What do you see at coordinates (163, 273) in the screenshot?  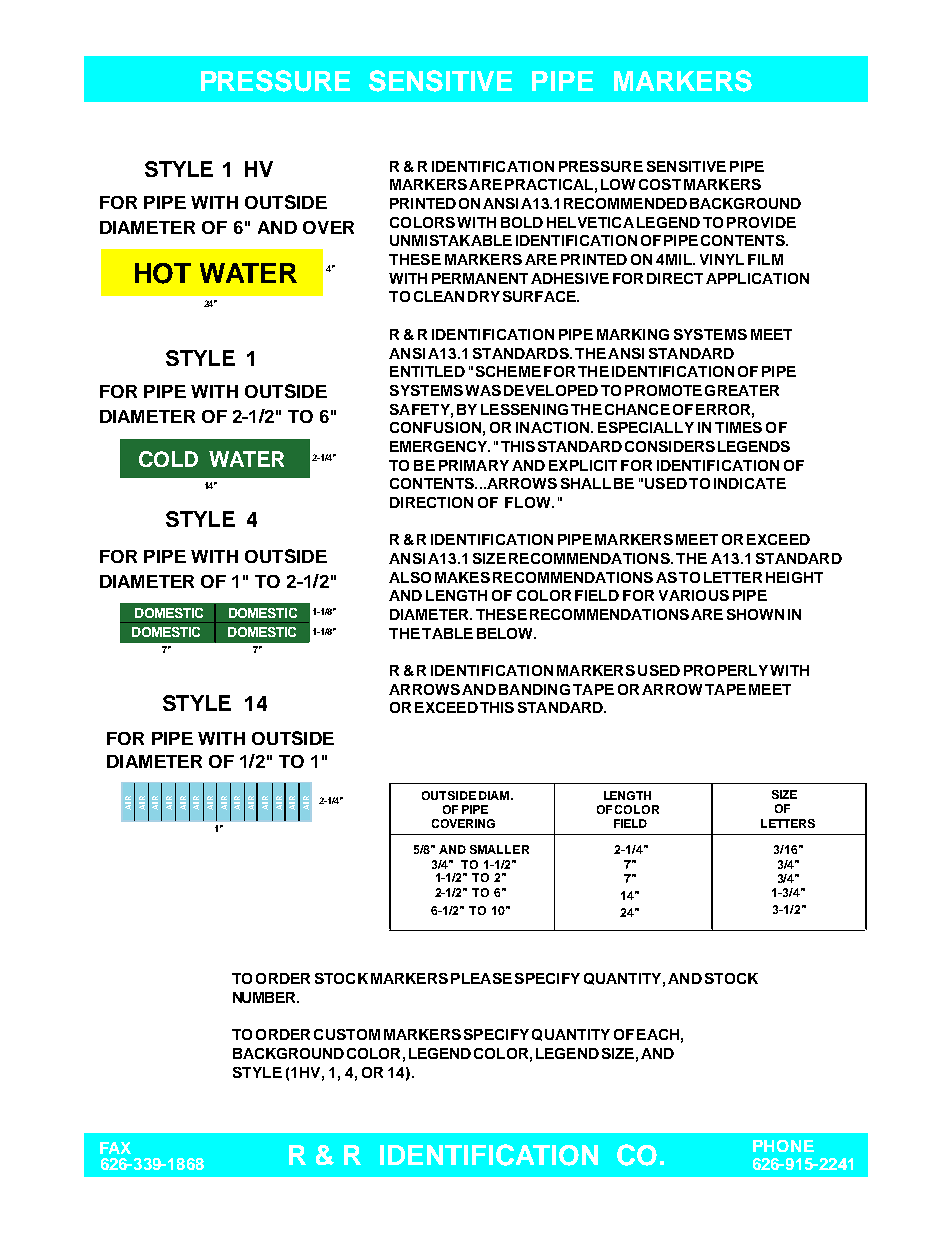 I see `HOT` at bounding box center [163, 273].
